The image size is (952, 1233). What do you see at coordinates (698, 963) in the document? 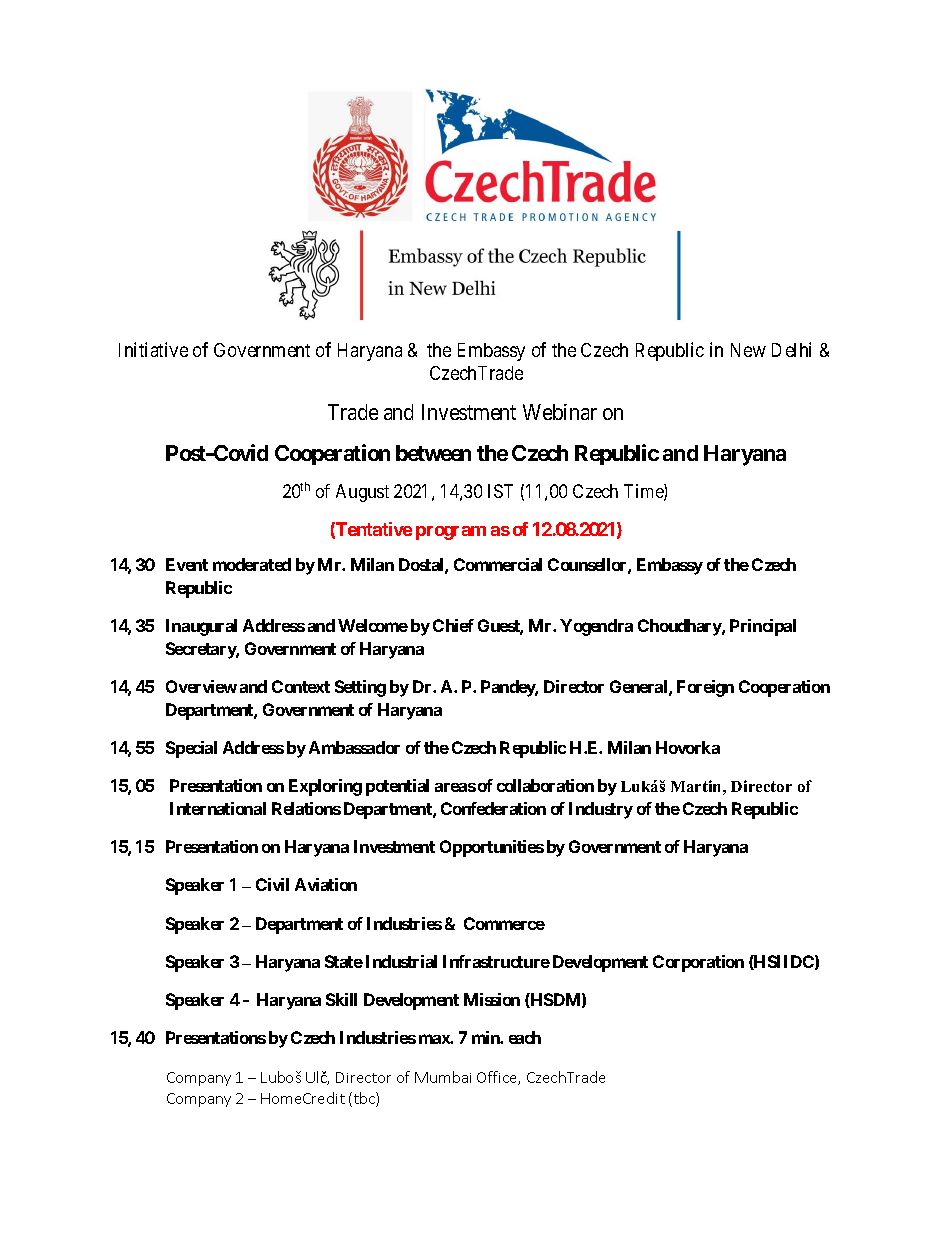
I see `Corporation` at bounding box center [698, 963].
